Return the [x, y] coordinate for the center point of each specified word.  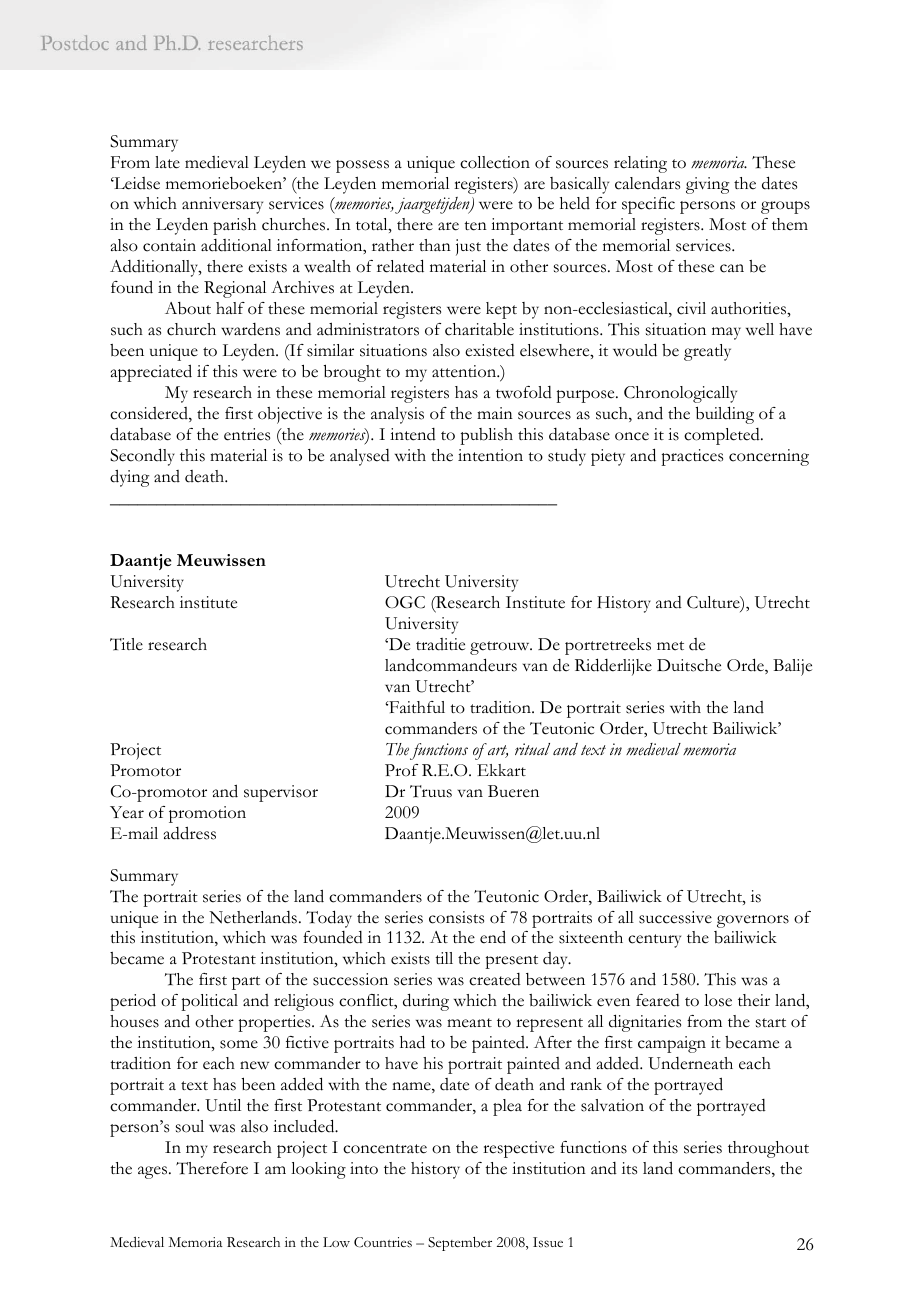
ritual [532, 749]
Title [126, 644]
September [460, 1244]
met [670, 646]
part [246, 983]
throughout [768, 1149]
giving [707, 185]
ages [154, 1172]
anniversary [222, 205]
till [444, 958]
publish [486, 436]
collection [495, 162]
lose [718, 1000]
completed [723, 436]
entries [247, 434]
